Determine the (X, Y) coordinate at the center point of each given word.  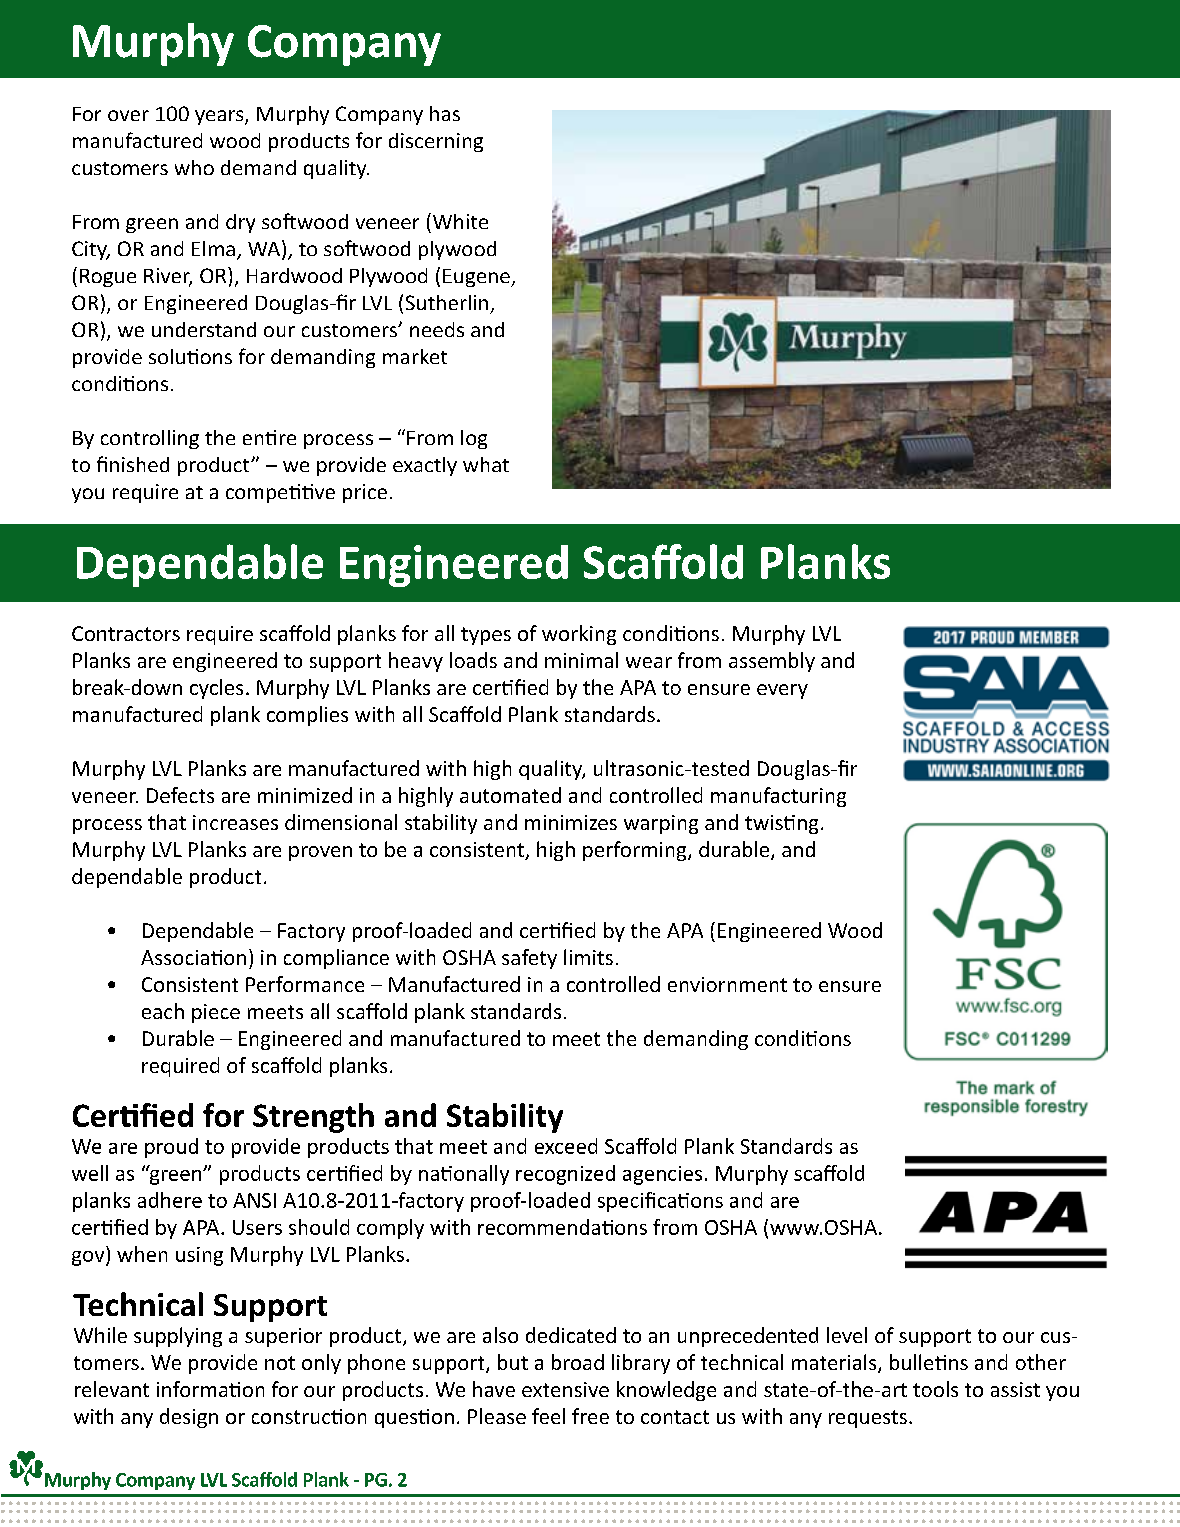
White (459, 221)
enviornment (727, 984)
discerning (436, 142)
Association (193, 957)
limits (588, 957)
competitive (280, 493)
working (579, 635)
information (210, 1389)
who (194, 167)
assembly (772, 662)
